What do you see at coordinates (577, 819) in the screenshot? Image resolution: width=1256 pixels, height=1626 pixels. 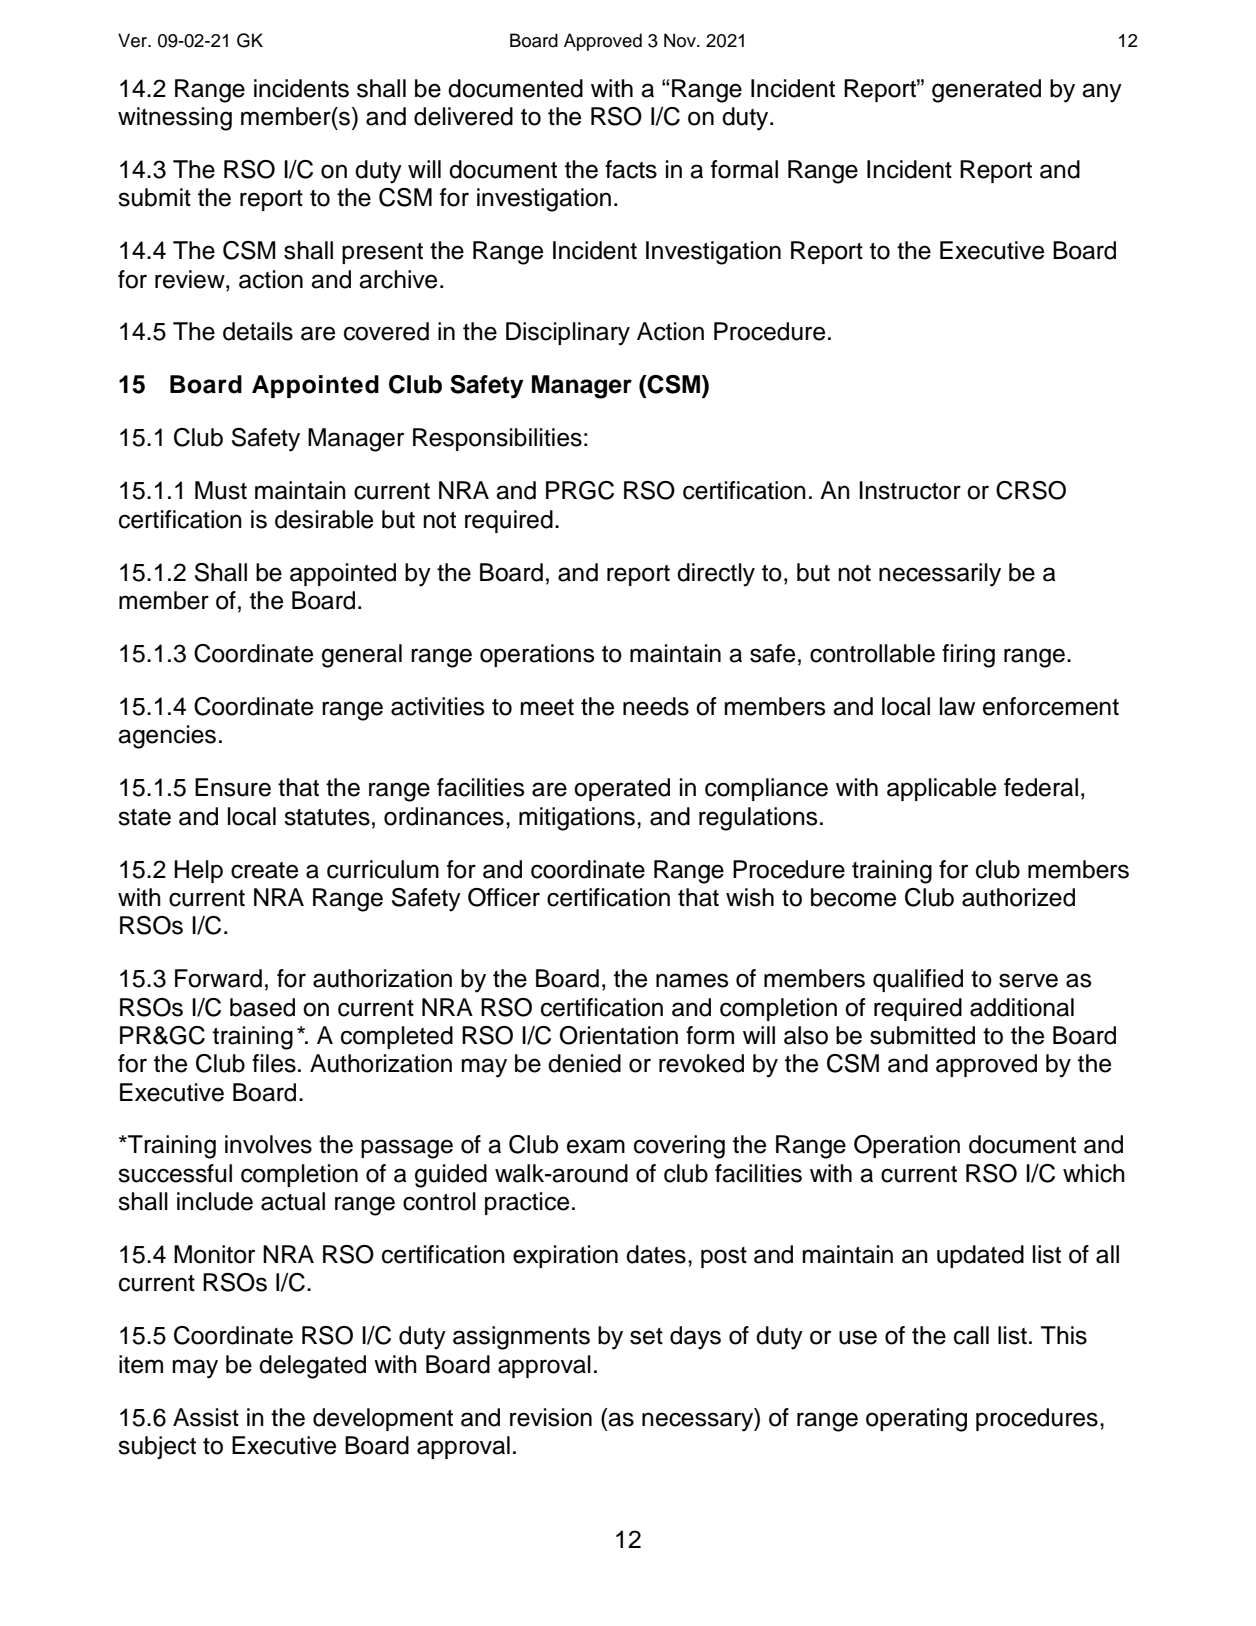 I see `mitigations` at bounding box center [577, 819].
